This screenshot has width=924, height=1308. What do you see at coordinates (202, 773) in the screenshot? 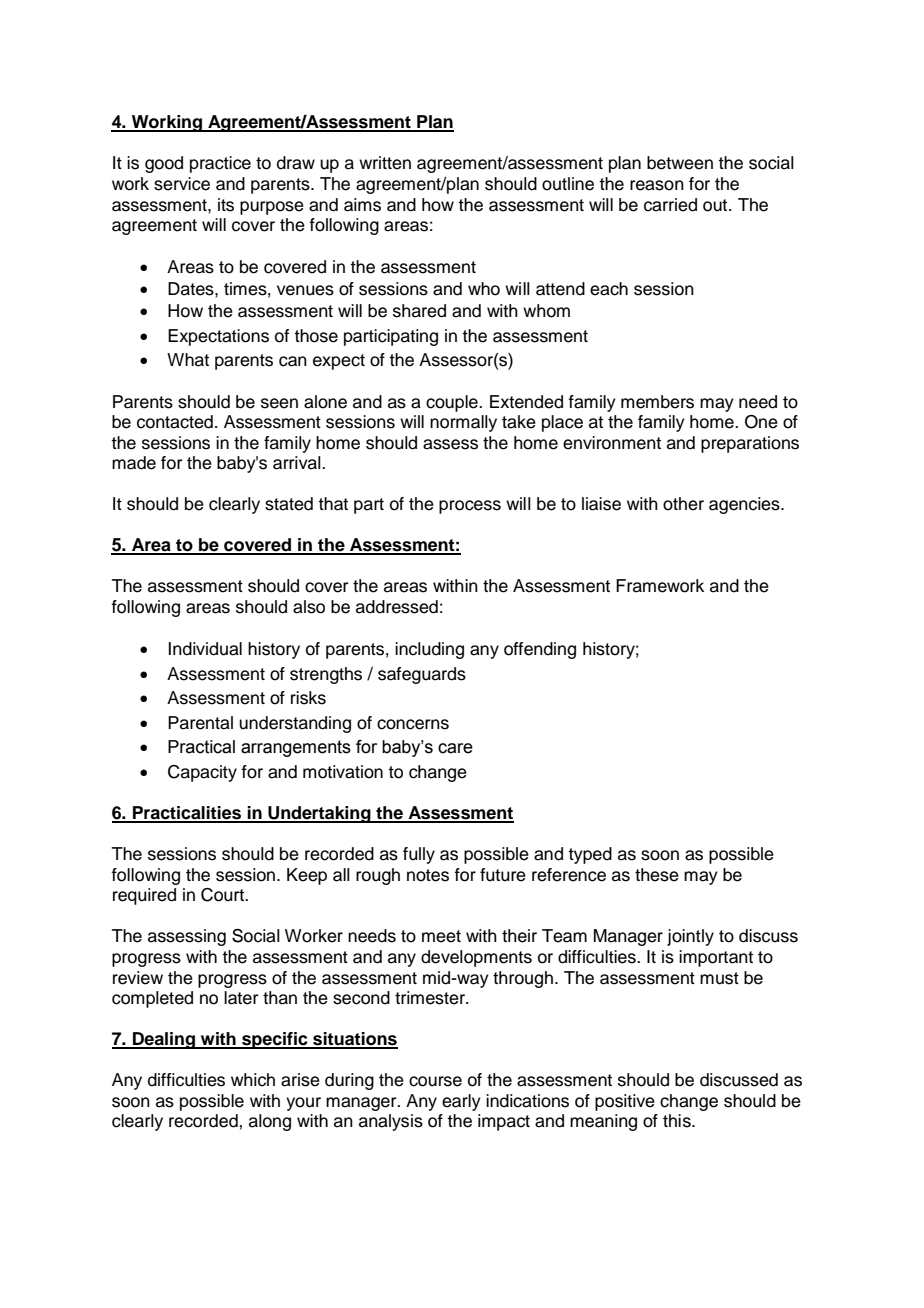
I see `Capacity` at bounding box center [202, 773].
